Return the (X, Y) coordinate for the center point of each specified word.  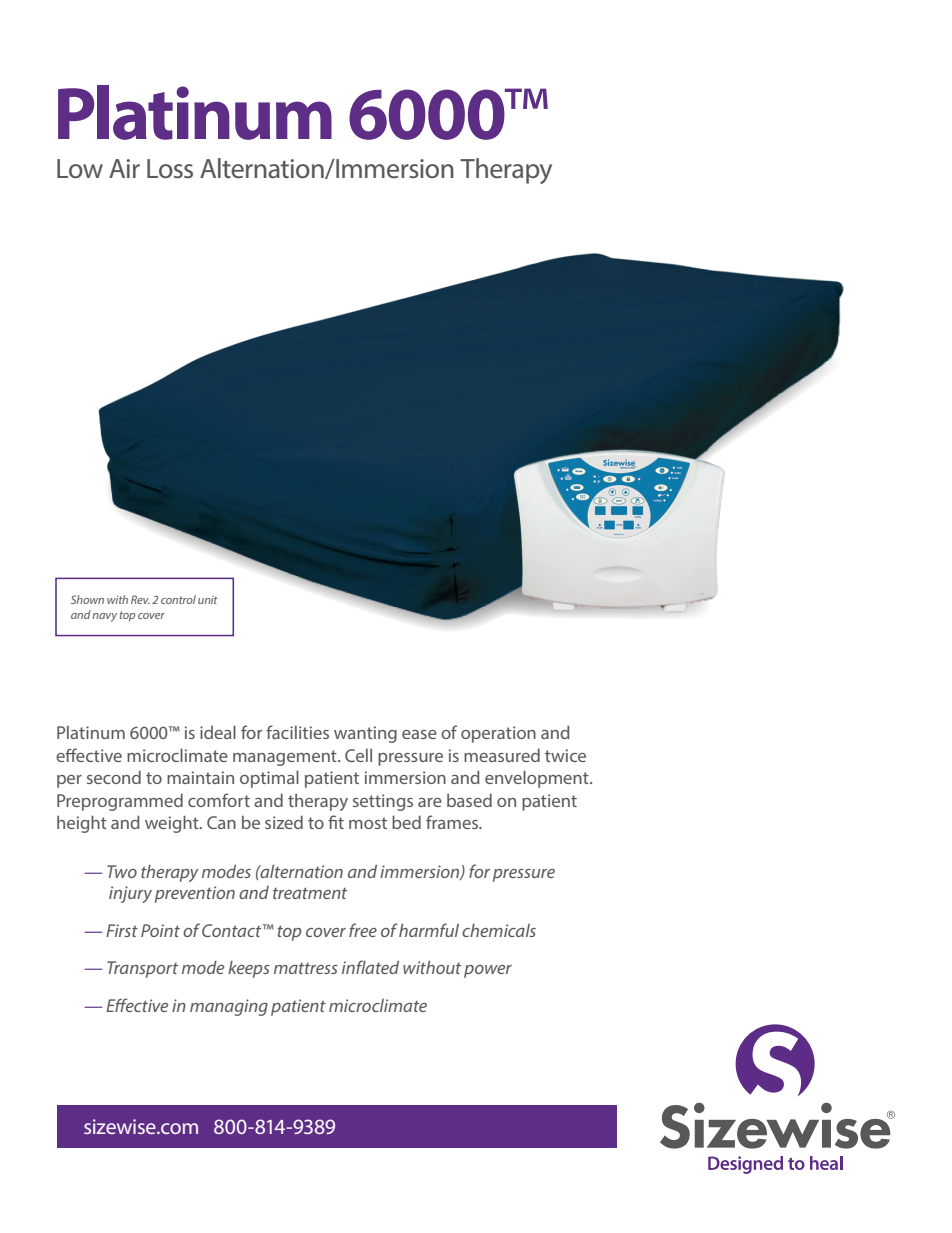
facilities (297, 732)
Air (124, 168)
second (114, 777)
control (178, 599)
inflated (370, 967)
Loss (170, 169)
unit (208, 600)
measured (502, 755)
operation (498, 734)
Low (80, 169)
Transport (142, 969)
